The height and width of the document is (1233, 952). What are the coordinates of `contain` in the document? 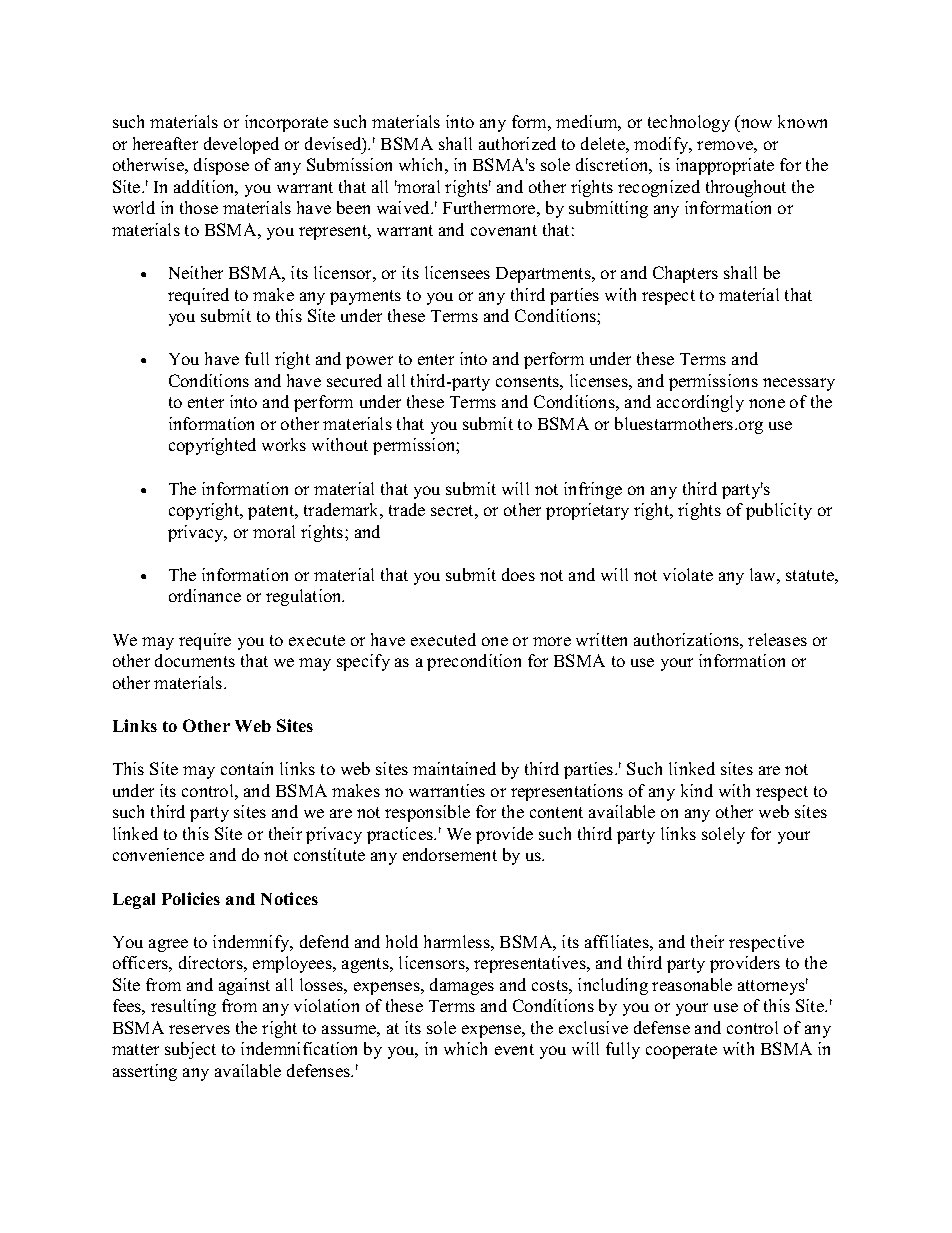 It's located at (247, 768).
